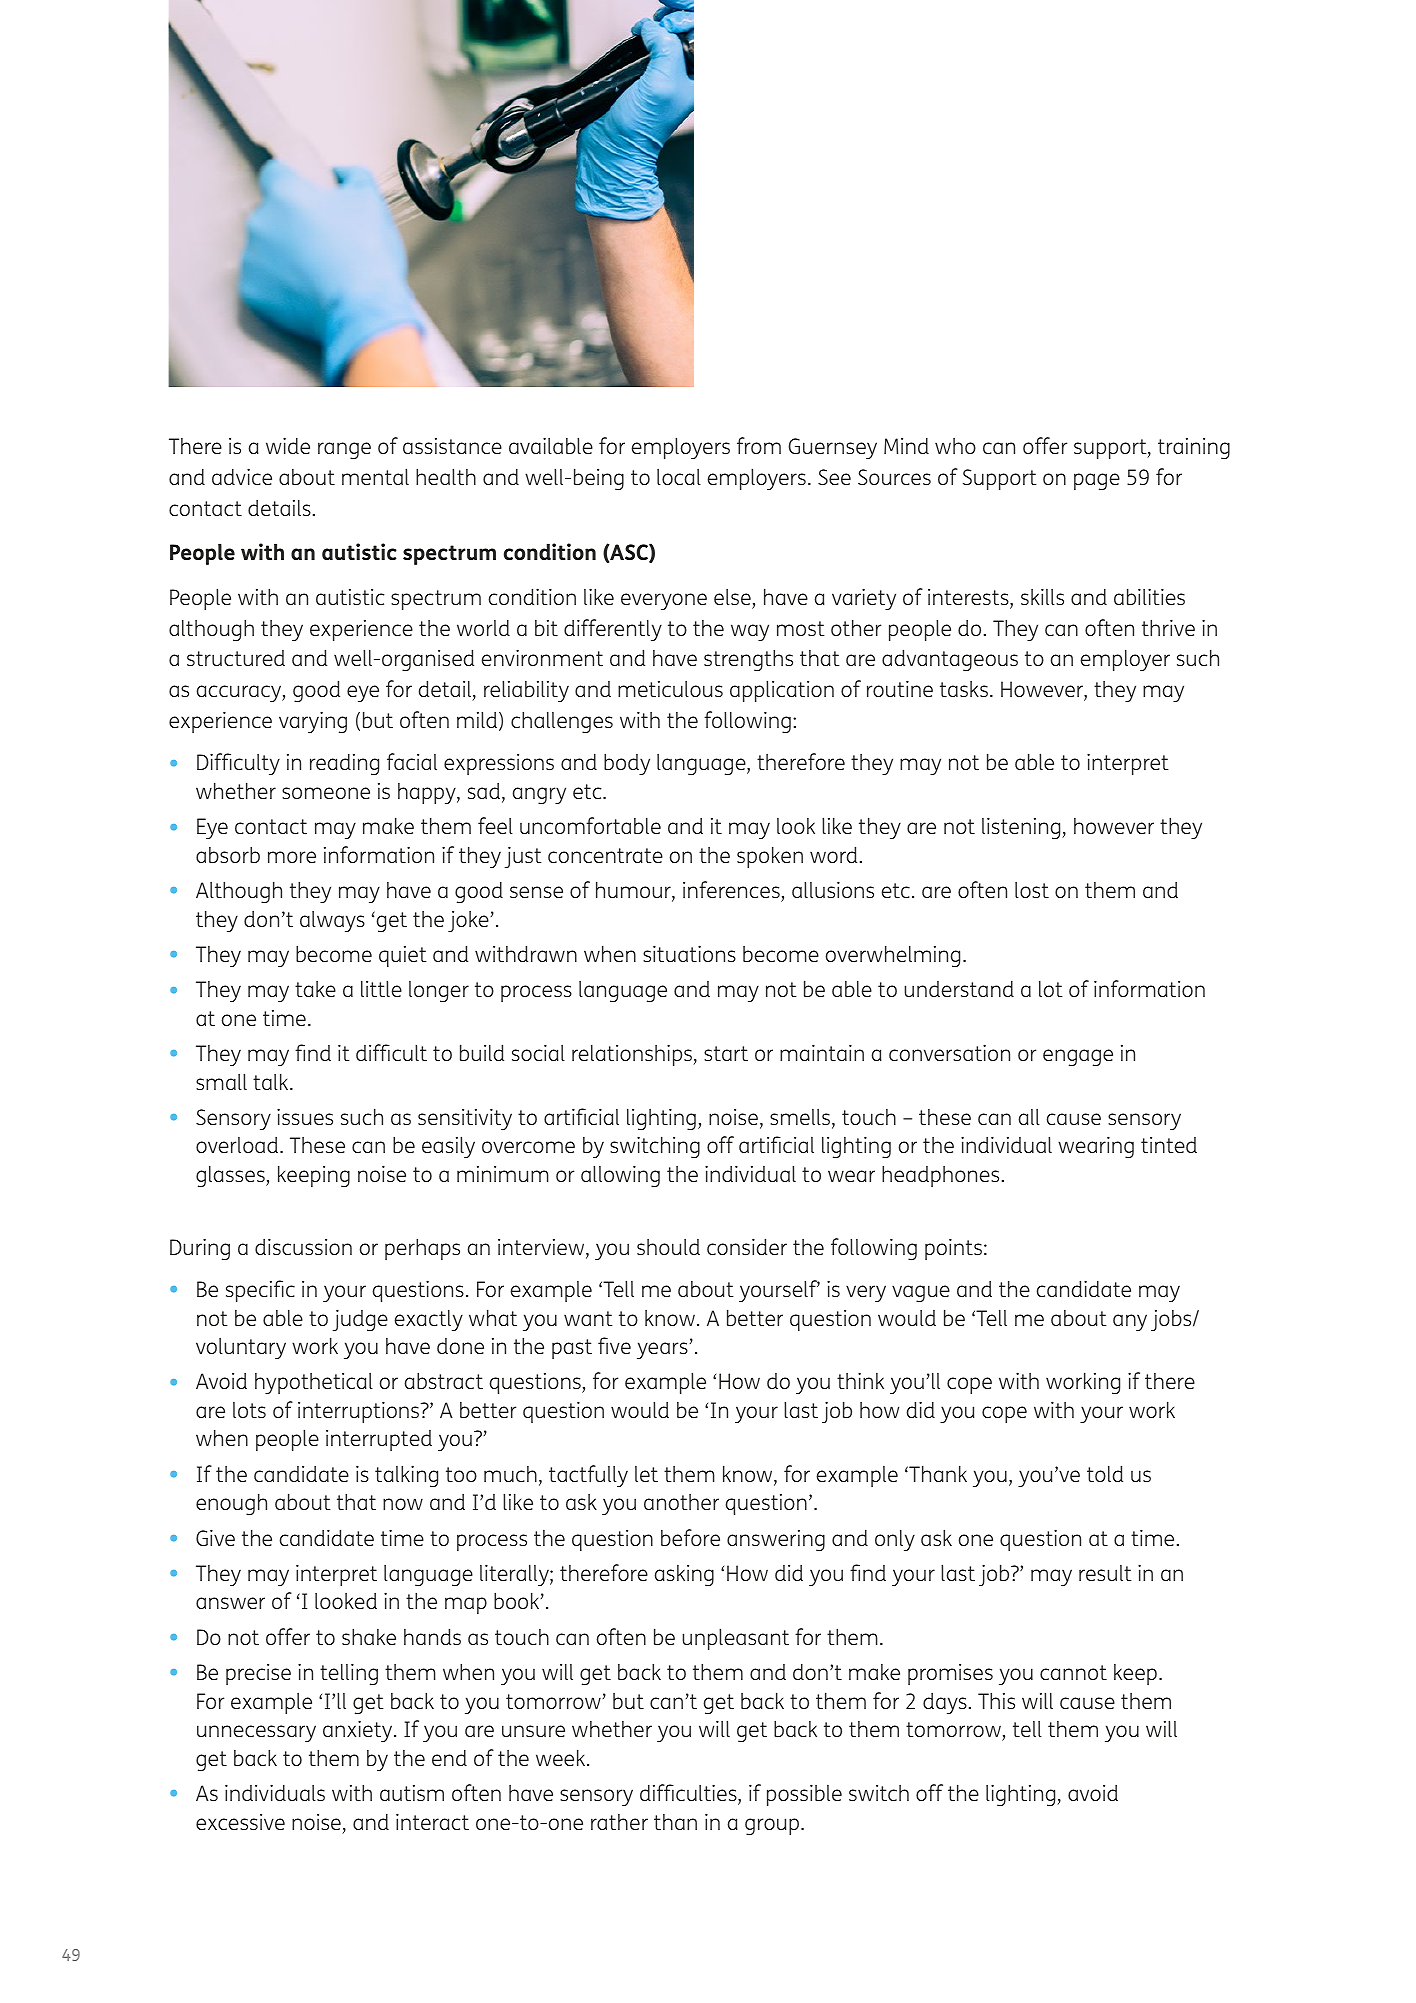 The height and width of the image is (2003, 1416). I want to click on anxiety, so click(359, 1731).
